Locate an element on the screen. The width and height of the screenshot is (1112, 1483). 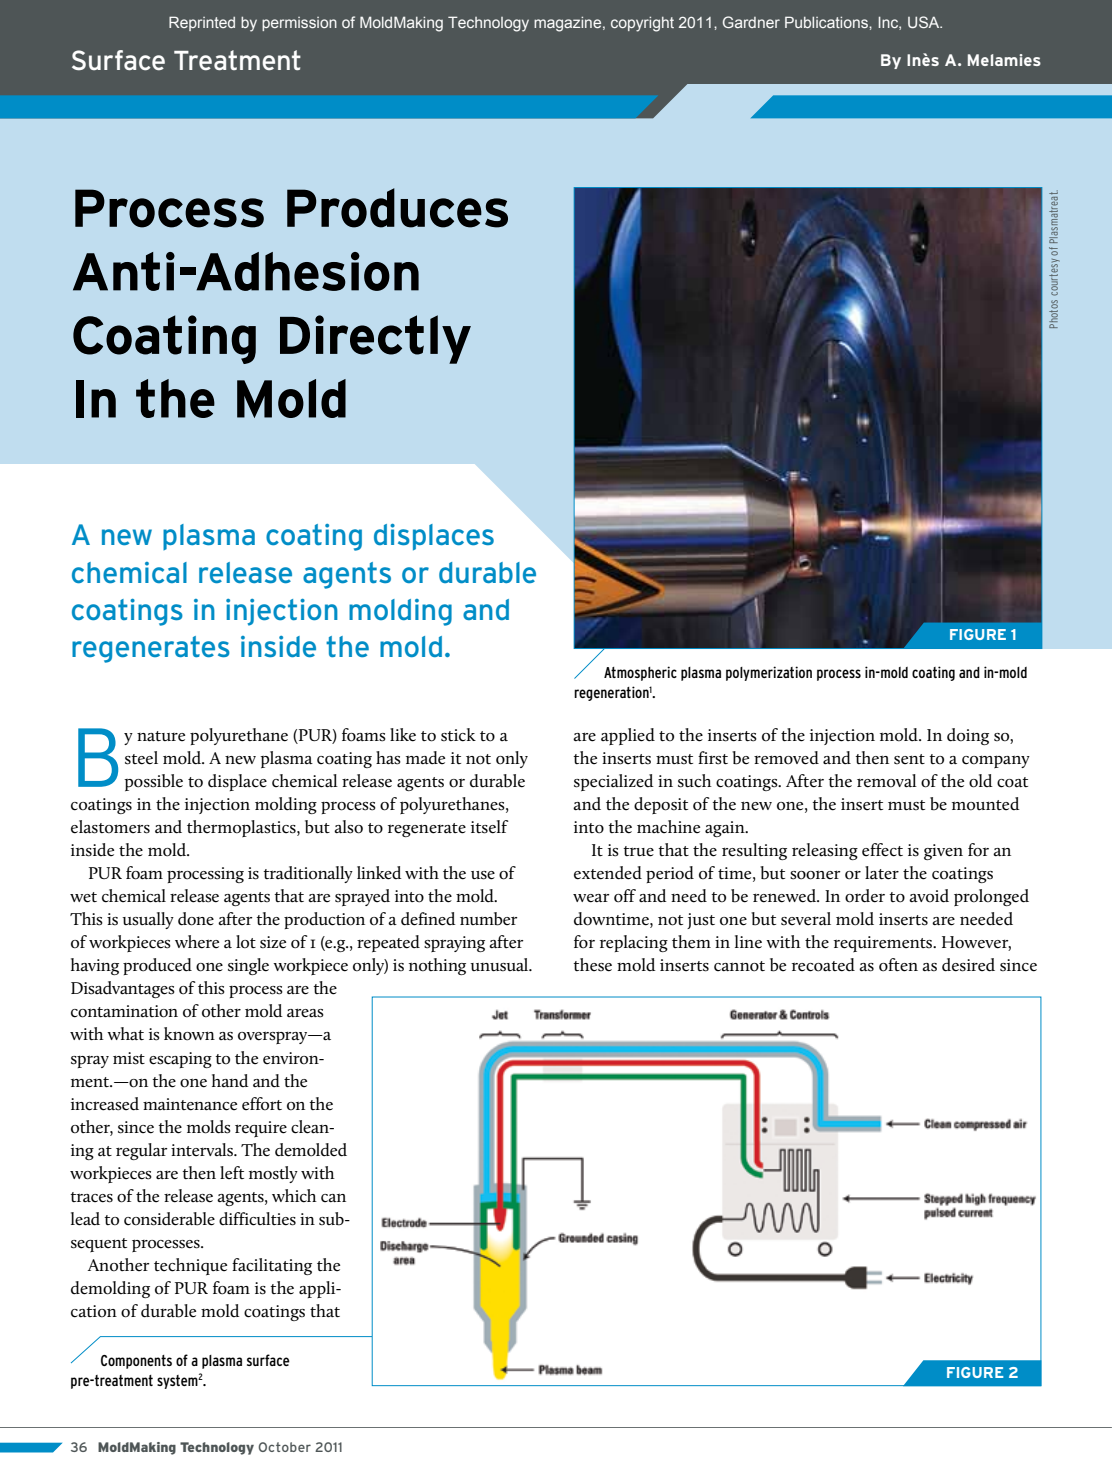
Components is located at coordinates (136, 1362).
